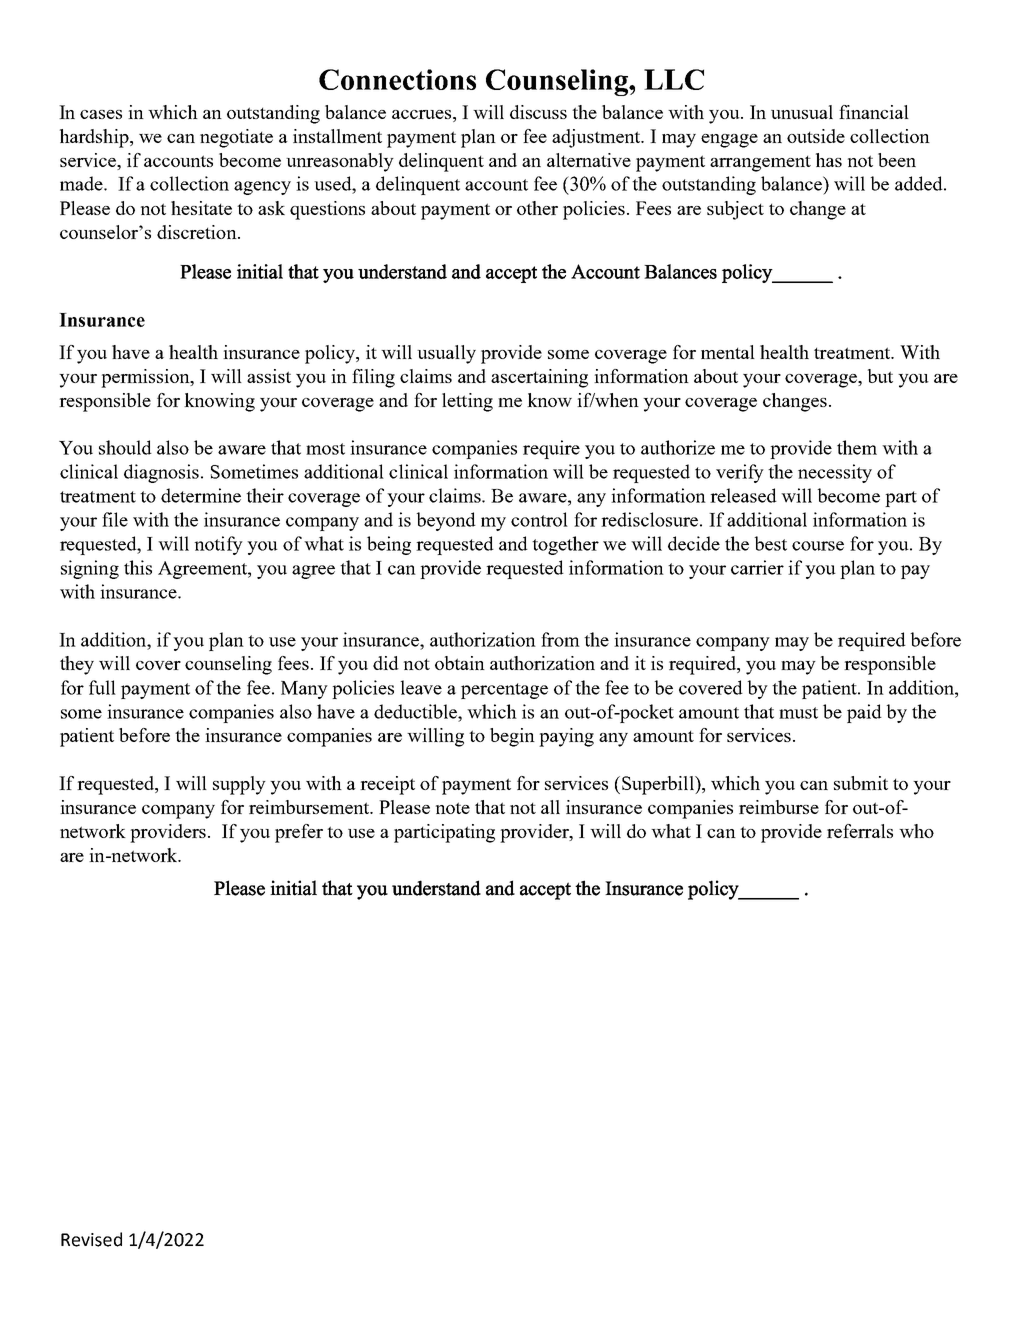 This screenshot has width=1024, height=1325. What do you see at coordinates (538, 112) in the screenshot?
I see `discuss` at bounding box center [538, 112].
